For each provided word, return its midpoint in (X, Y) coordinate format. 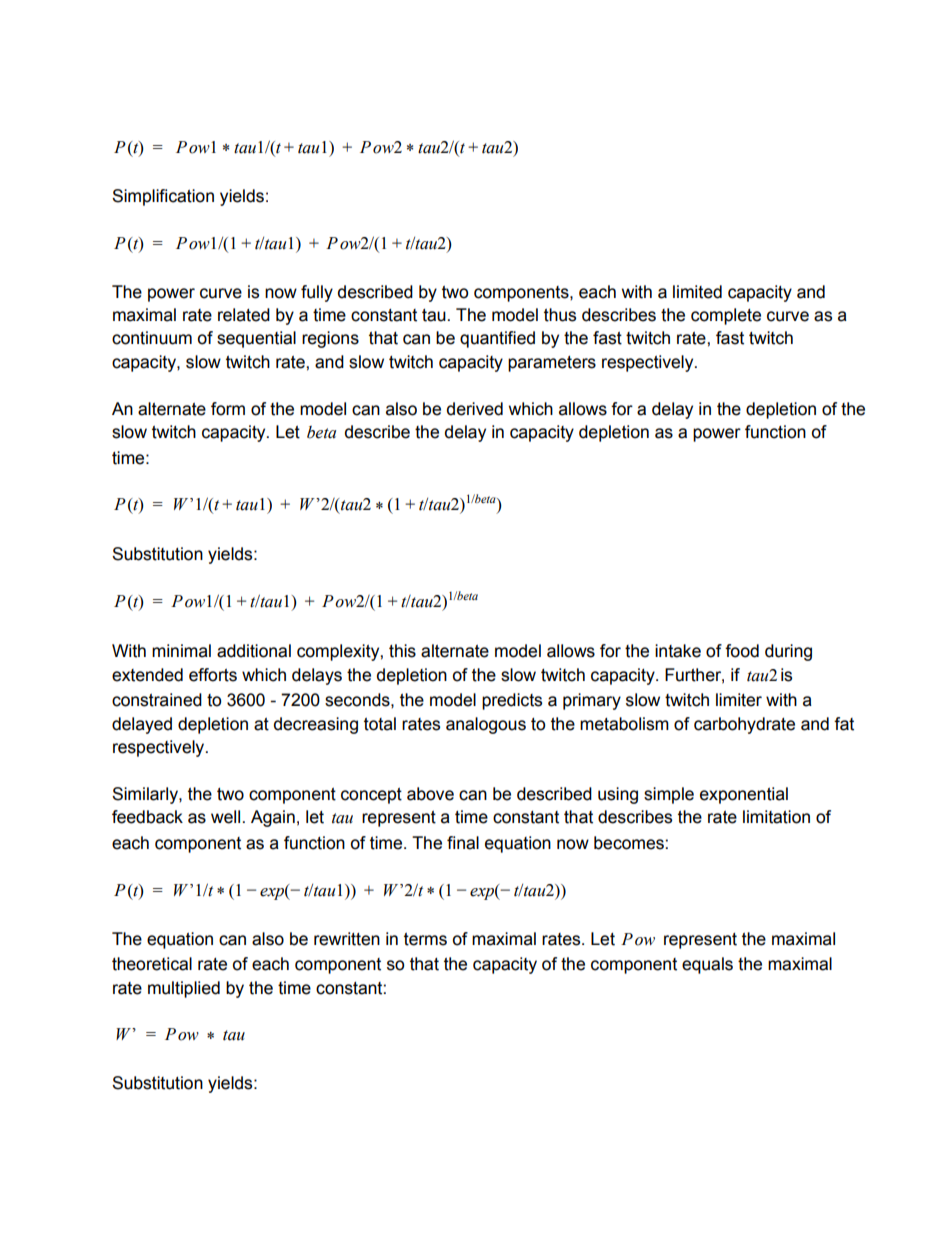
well (225, 817)
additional (254, 651)
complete (726, 316)
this (402, 651)
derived (475, 409)
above (430, 794)
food (742, 651)
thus (560, 315)
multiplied (184, 989)
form (228, 409)
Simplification (163, 197)
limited (697, 292)
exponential (744, 795)
